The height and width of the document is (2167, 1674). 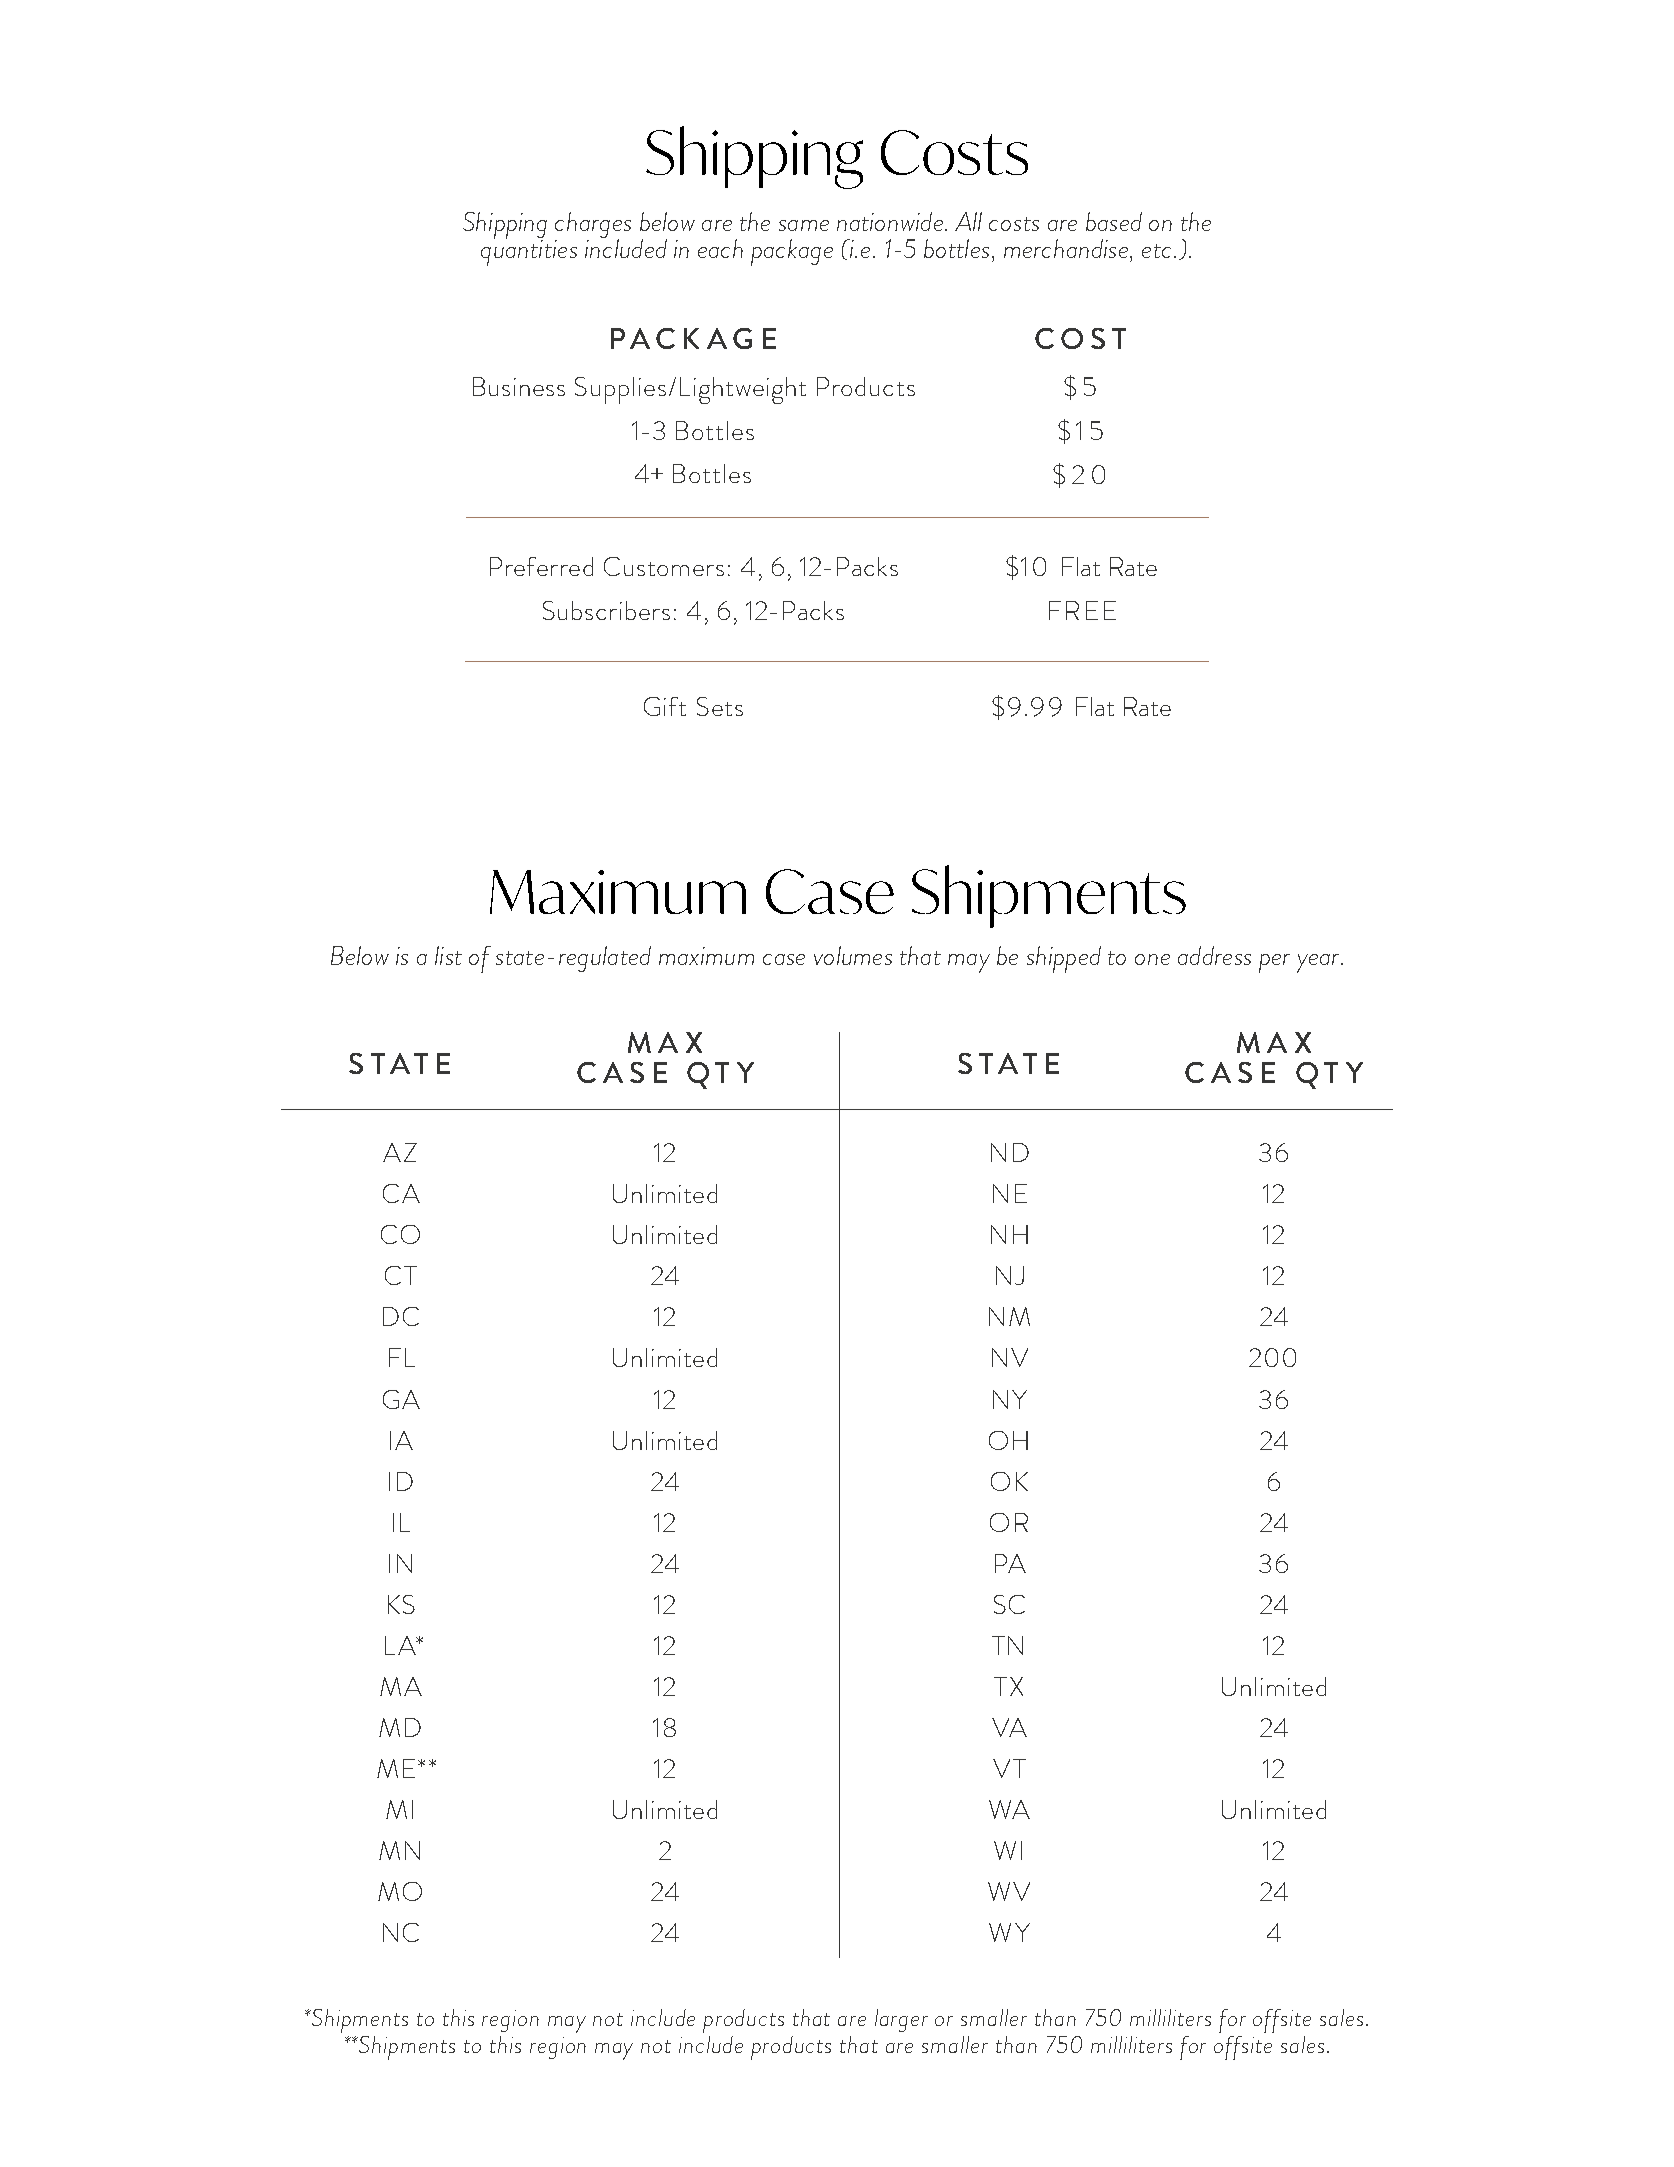 I want to click on FREE, so click(x=1082, y=610).
